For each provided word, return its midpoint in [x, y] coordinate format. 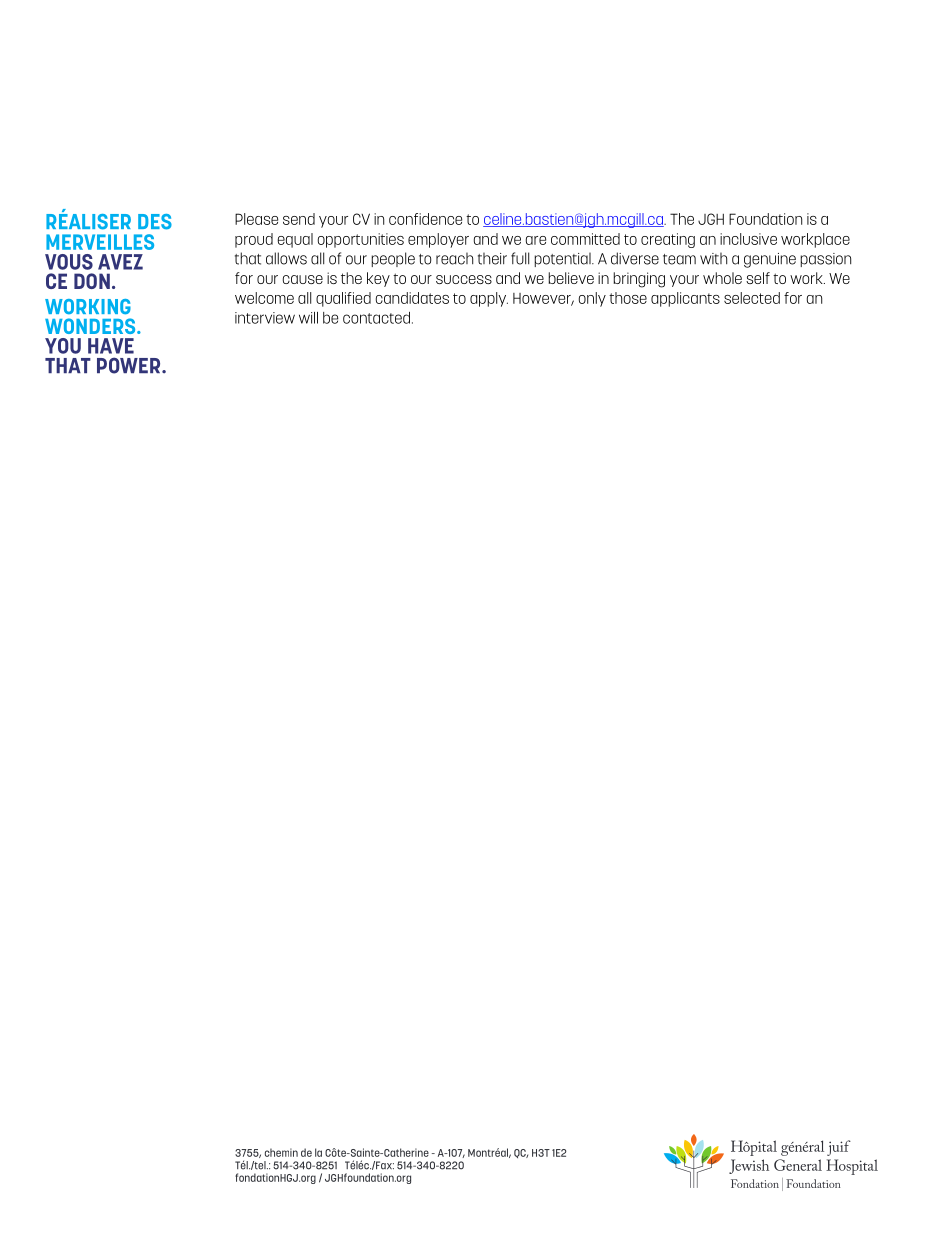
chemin [281, 1152]
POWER [130, 365]
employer [438, 240]
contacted [376, 318]
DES [155, 222]
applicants [685, 299]
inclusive [748, 239]
